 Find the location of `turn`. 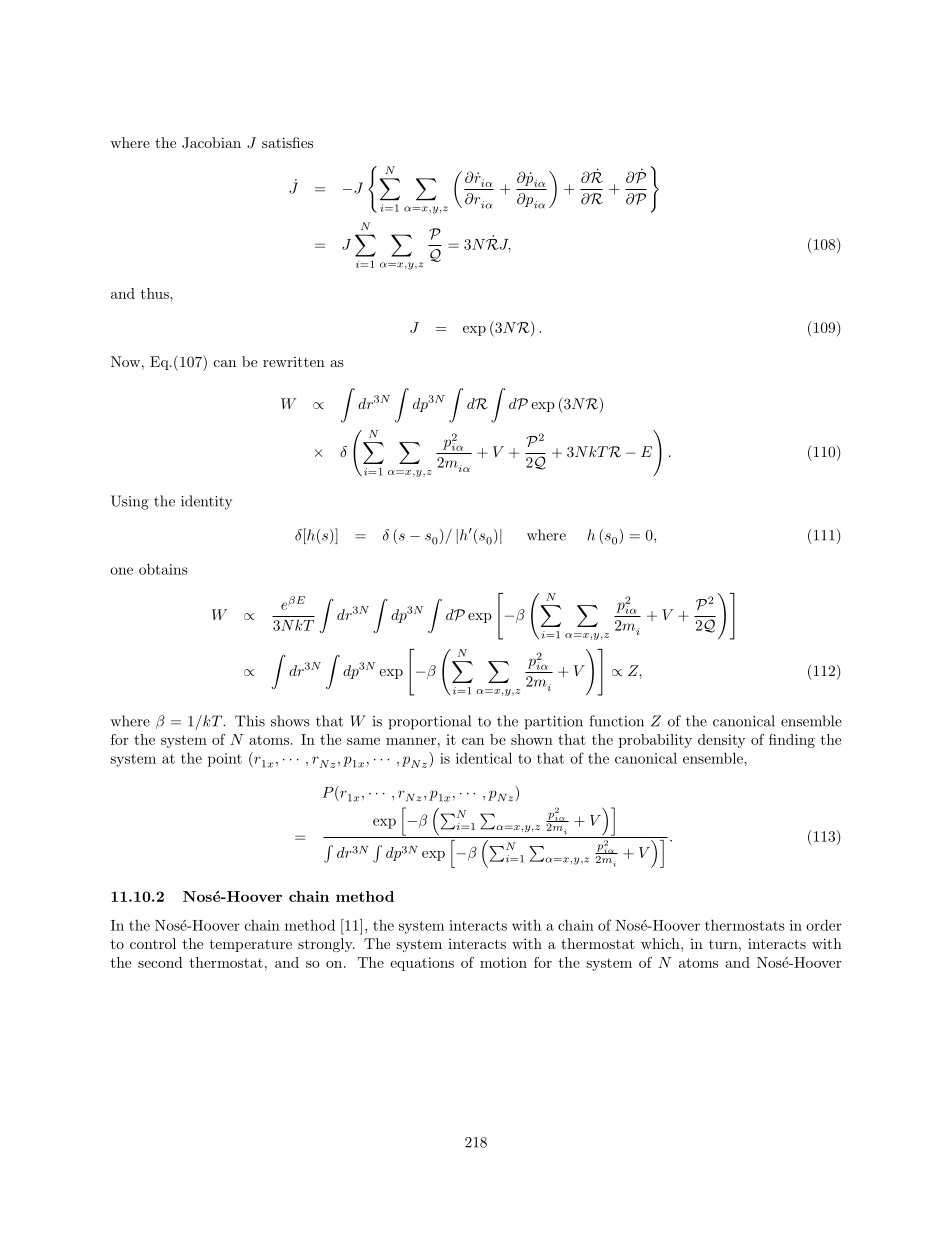

turn is located at coordinates (723, 944).
